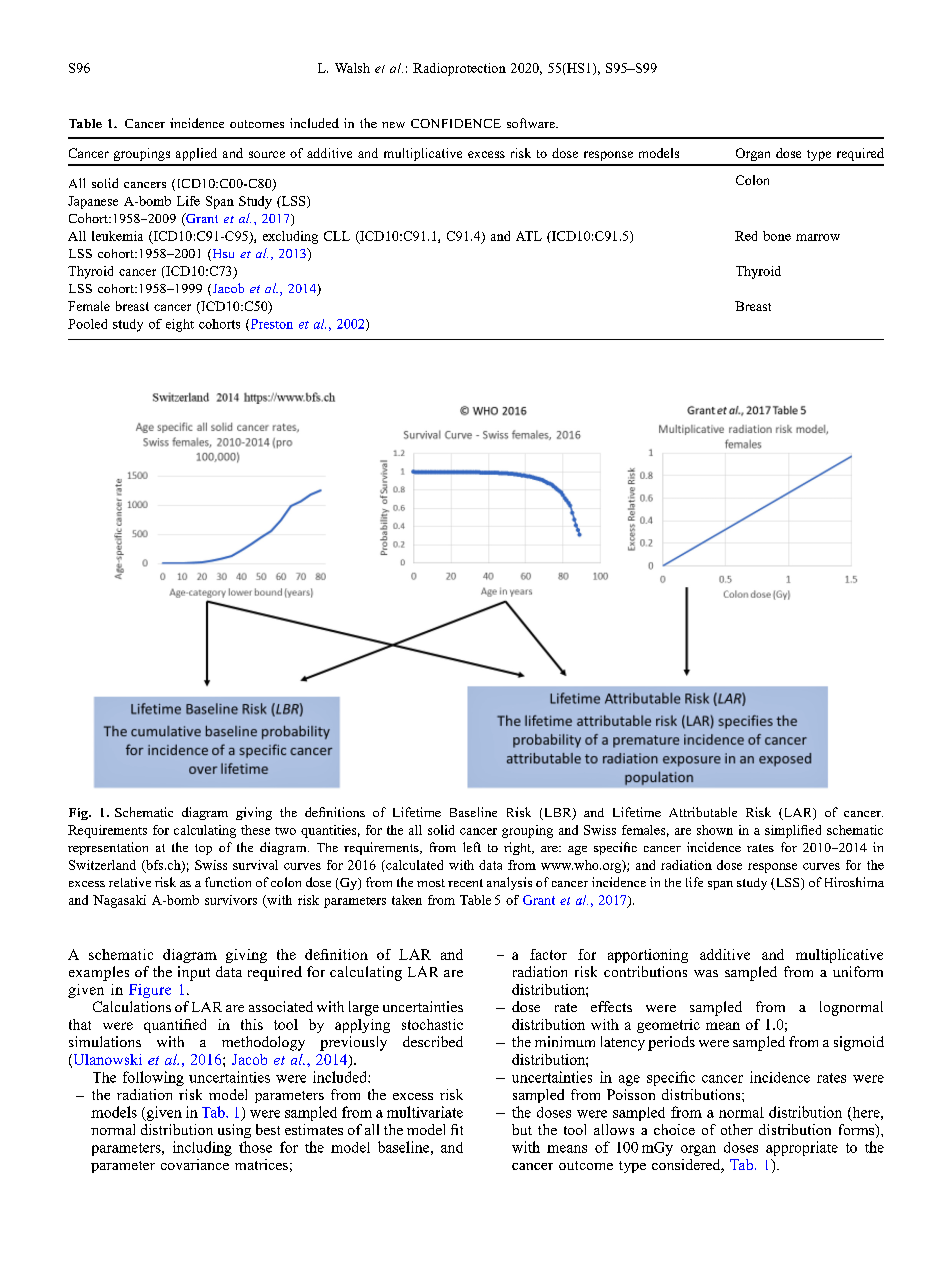 This document has width=952, height=1270. What do you see at coordinates (255, 830) in the document?
I see `these` at bounding box center [255, 830].
